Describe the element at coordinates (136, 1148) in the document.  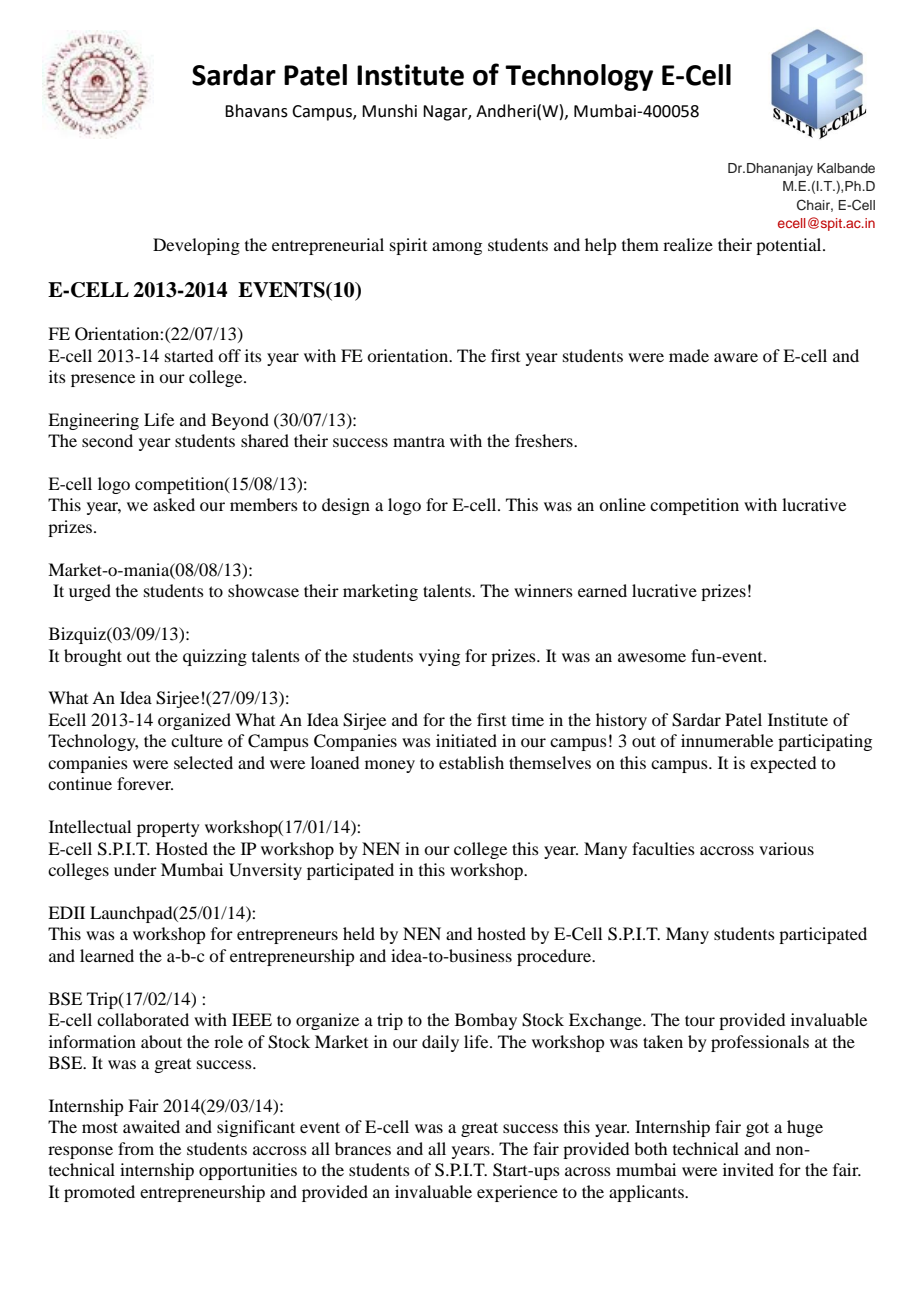
I see `from` at that location.
